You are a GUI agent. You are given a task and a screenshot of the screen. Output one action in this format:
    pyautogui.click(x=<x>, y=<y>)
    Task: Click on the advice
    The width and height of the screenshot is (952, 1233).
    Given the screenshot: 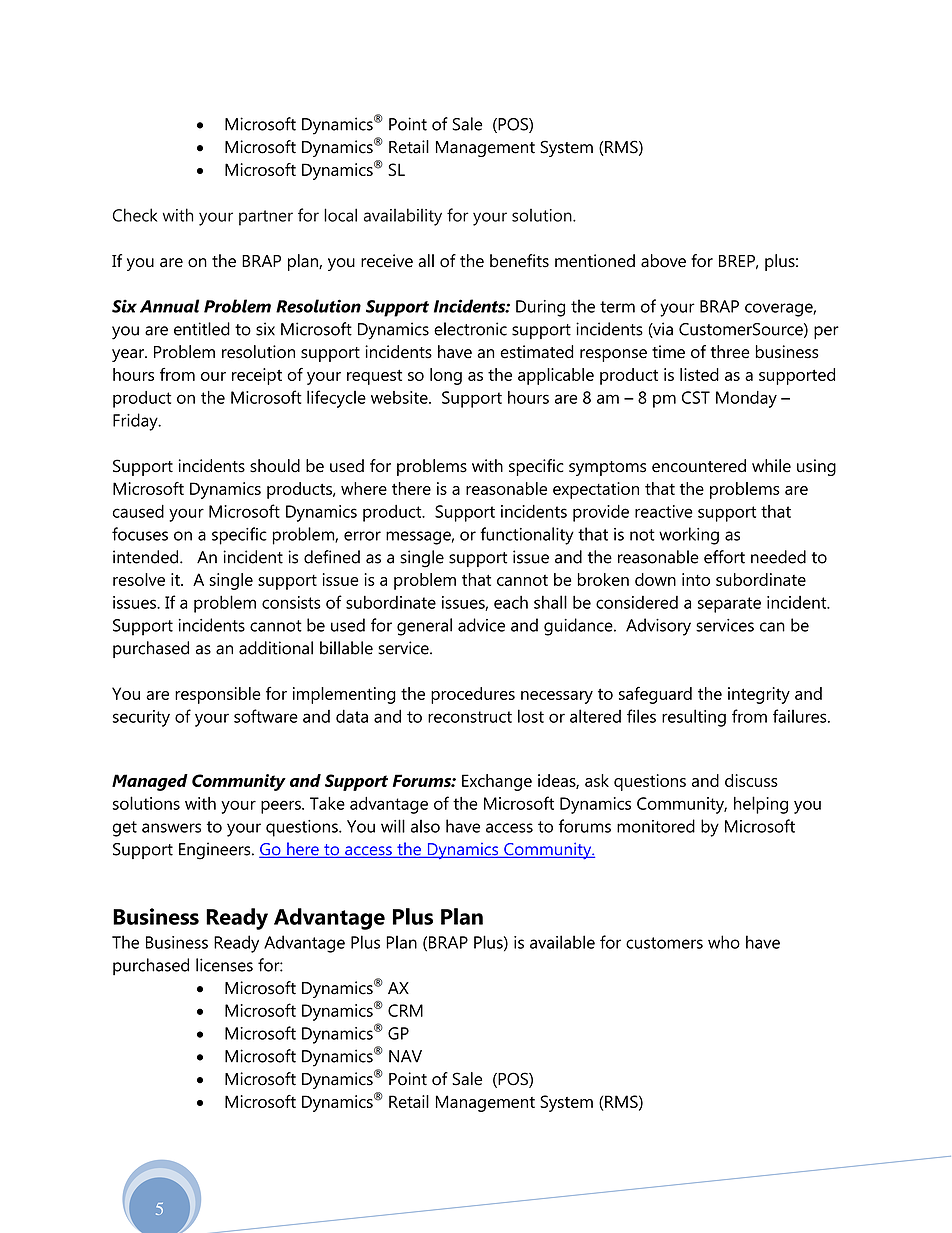 What is the action you would take?
    pyautogui.click(x=481, y=625)
